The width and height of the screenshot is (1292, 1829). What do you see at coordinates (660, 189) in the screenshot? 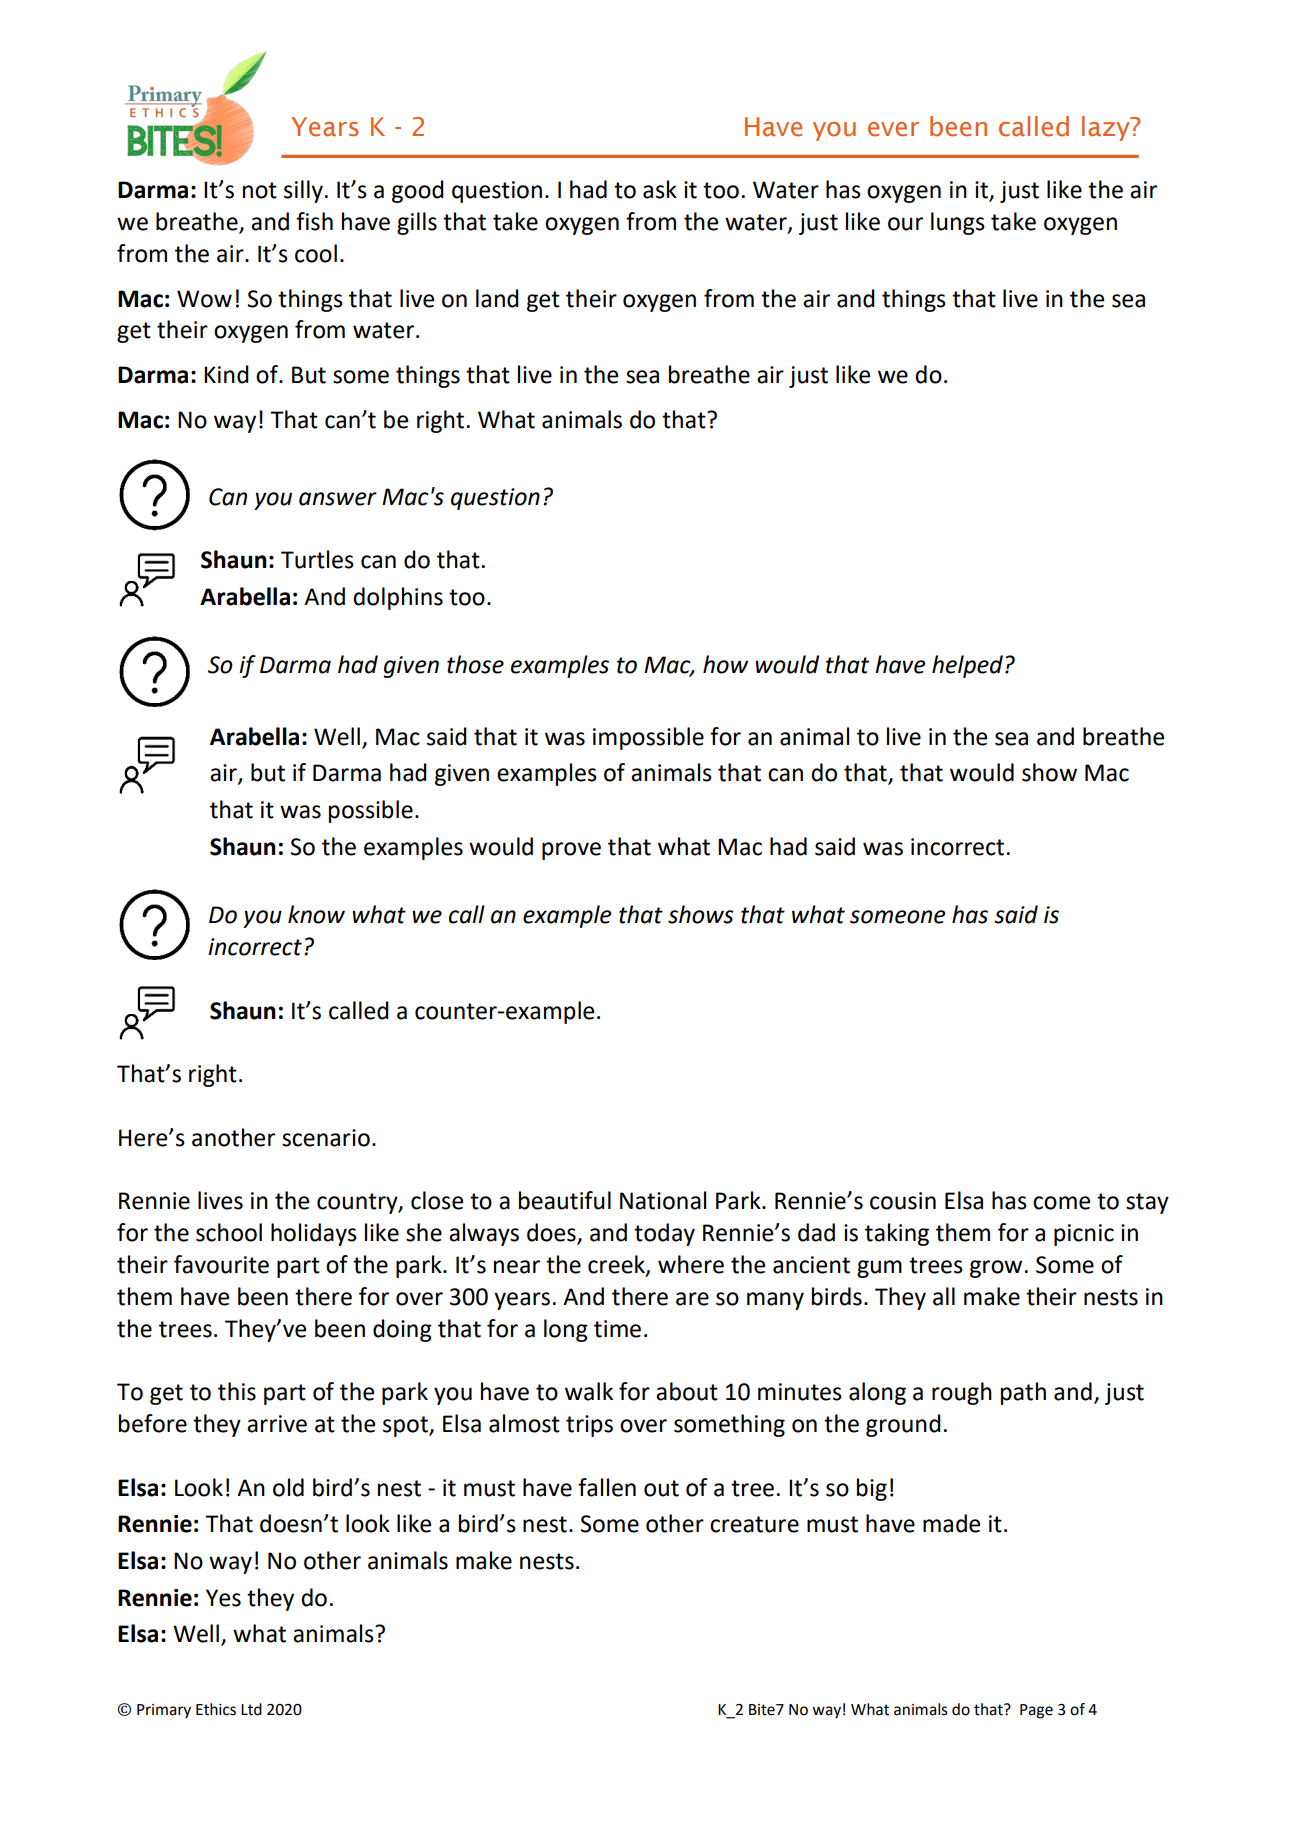
I see `ask` at bounding box center [660, 189].
